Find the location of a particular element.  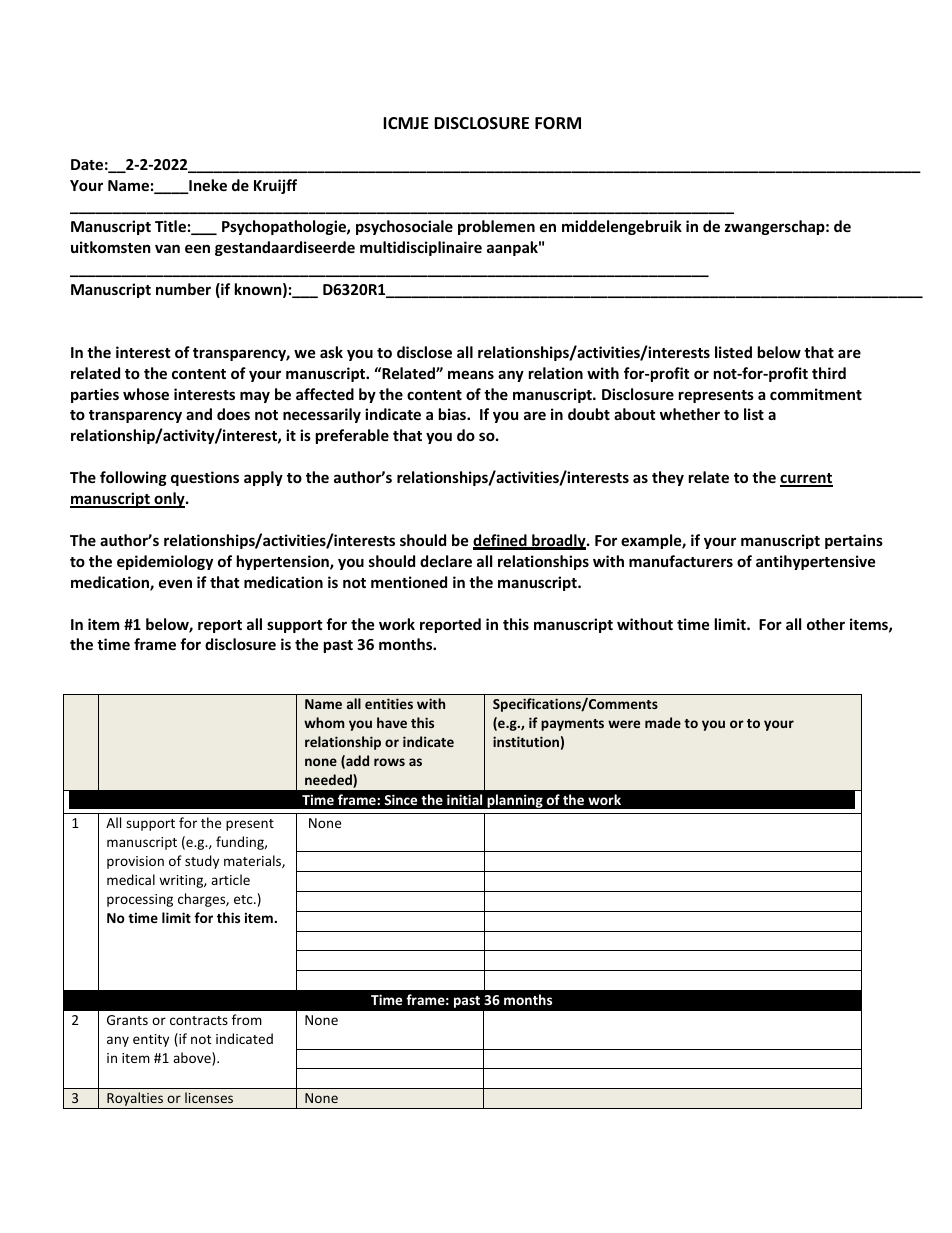

mentioned is located at coordinates (409, 582).
